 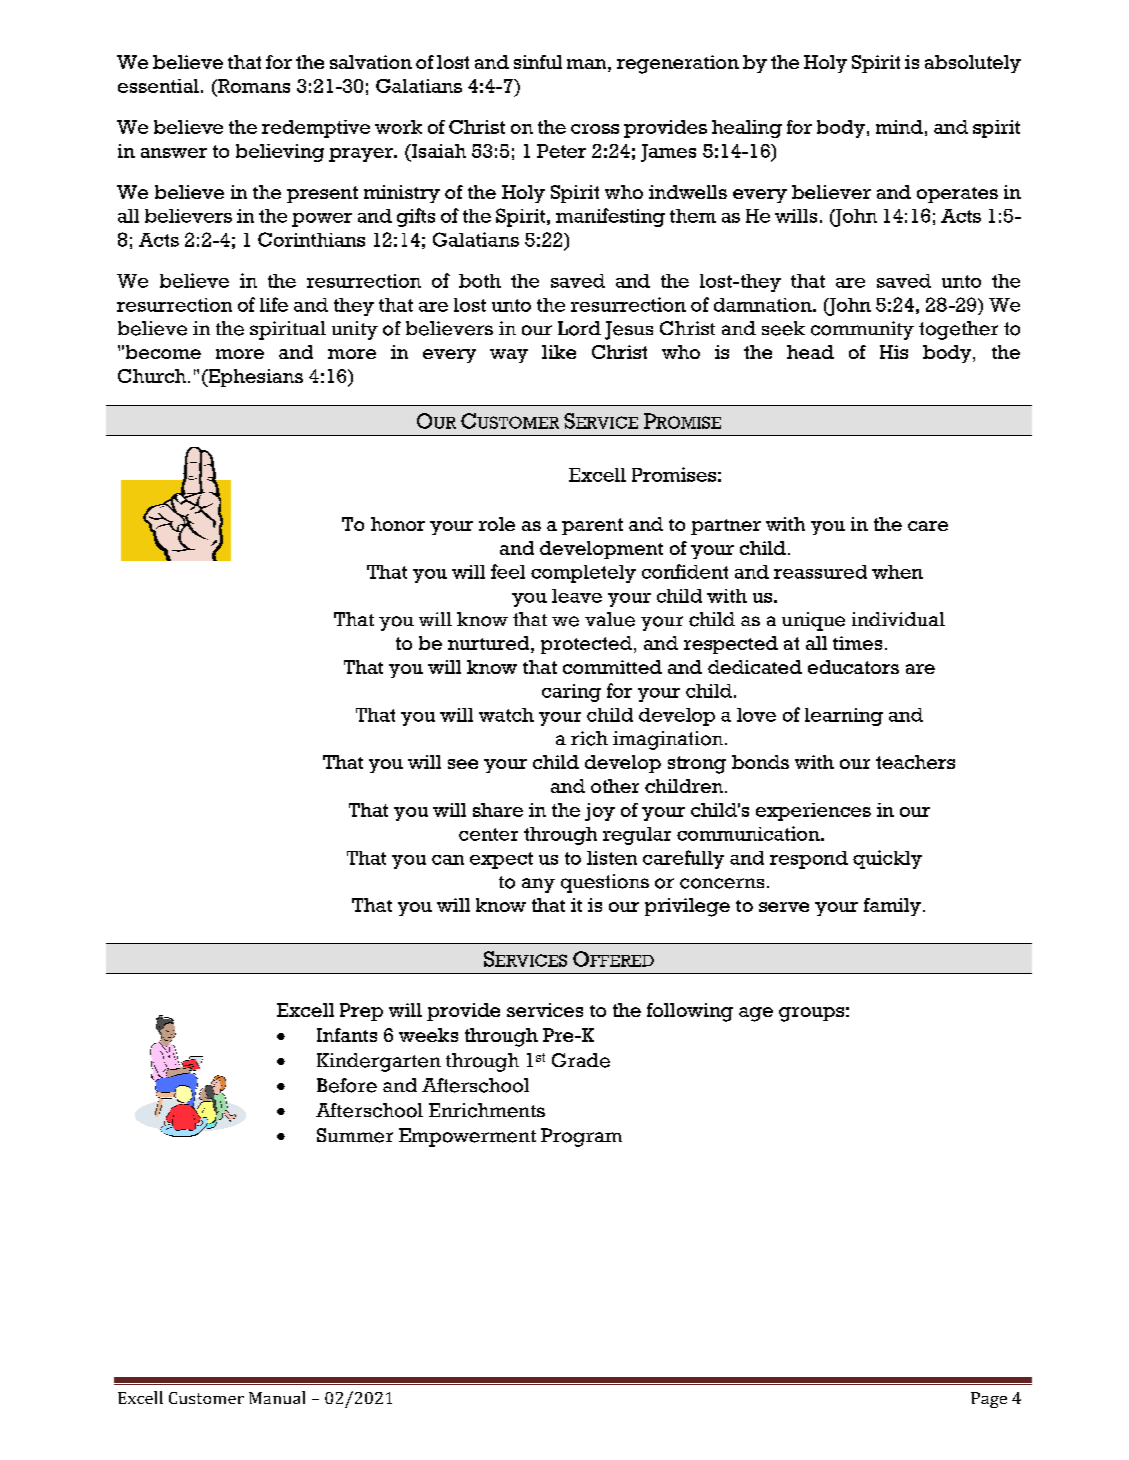 What do you see at coordinates (595, 129) in the document?
I see `cross` at bounding box center [595, 129].
